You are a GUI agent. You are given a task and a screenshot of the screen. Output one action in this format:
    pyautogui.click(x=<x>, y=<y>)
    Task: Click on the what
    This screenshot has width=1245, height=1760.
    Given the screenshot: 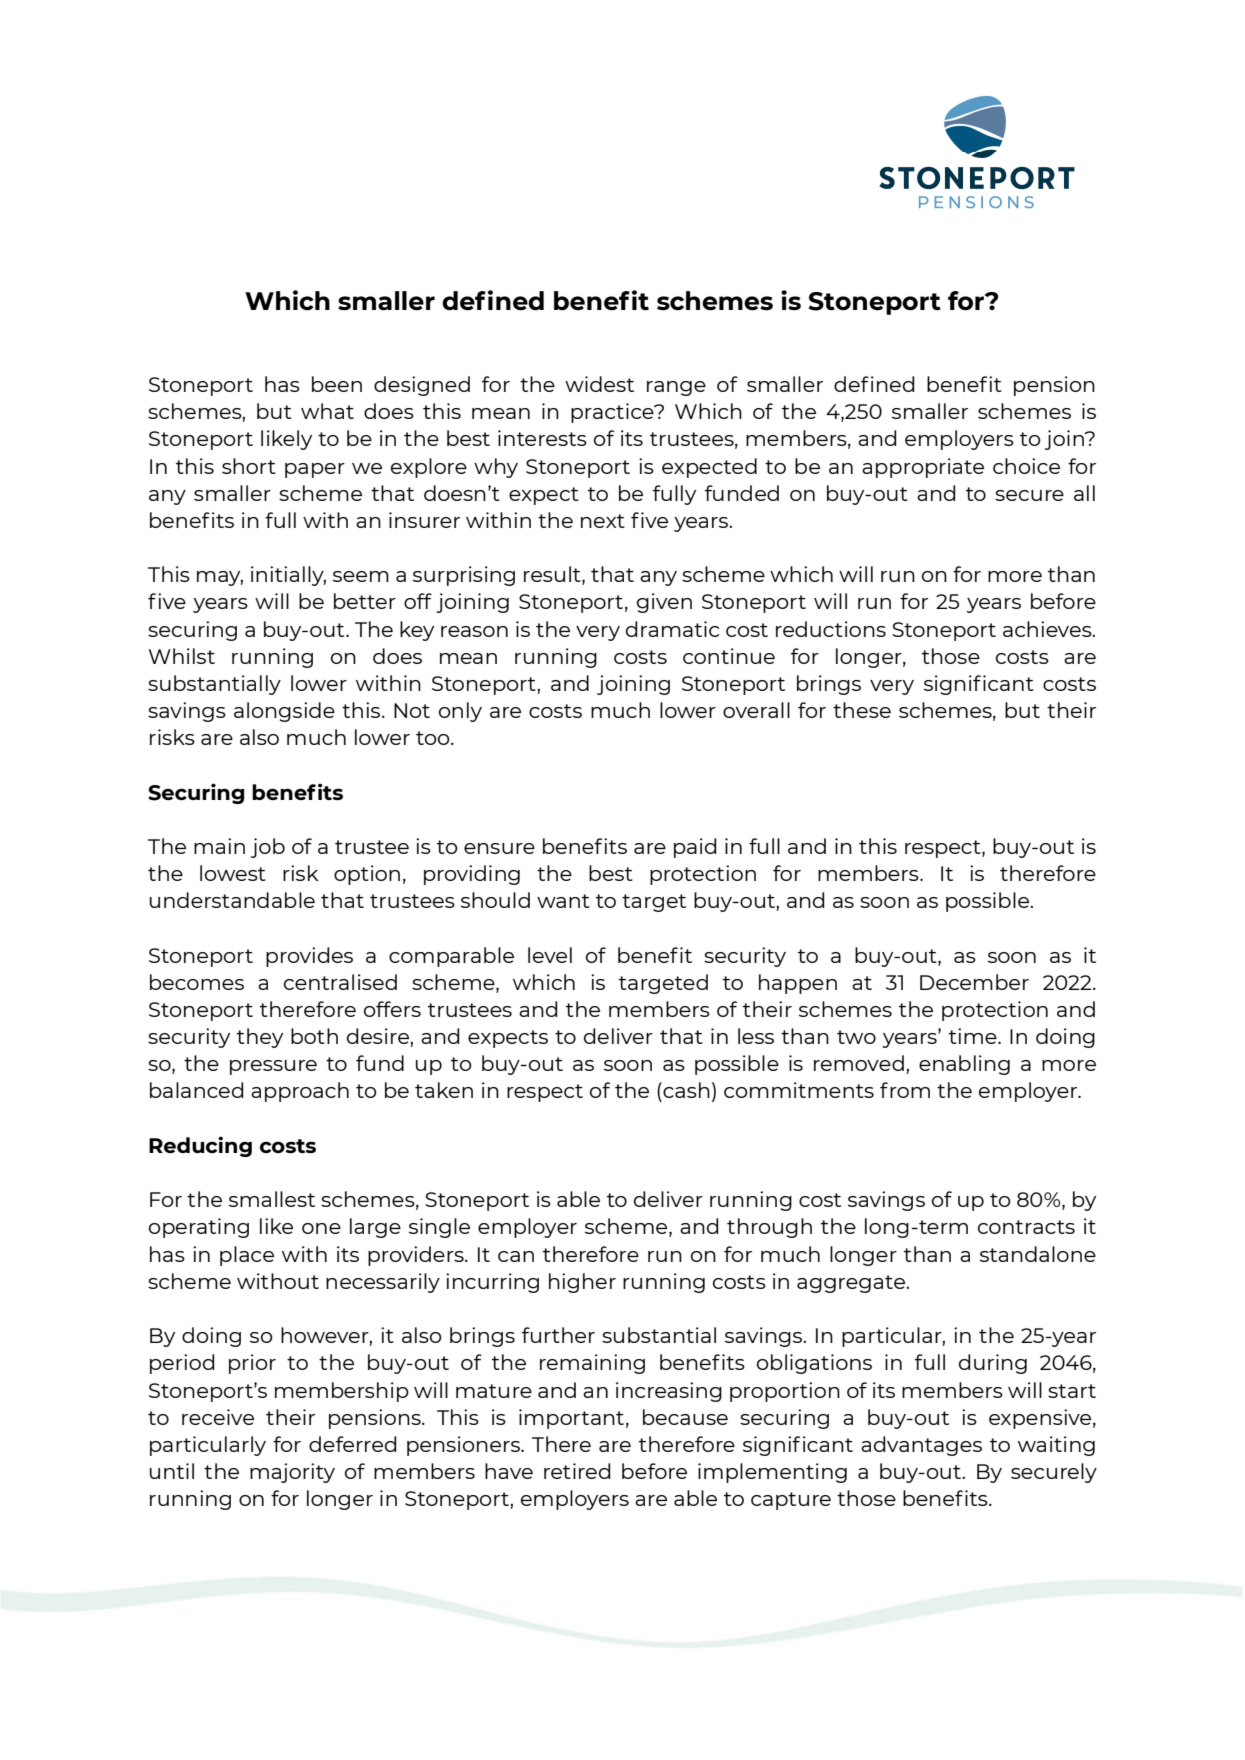 What is the action you would take?
    pyautogui.click(x=327, y=411)
